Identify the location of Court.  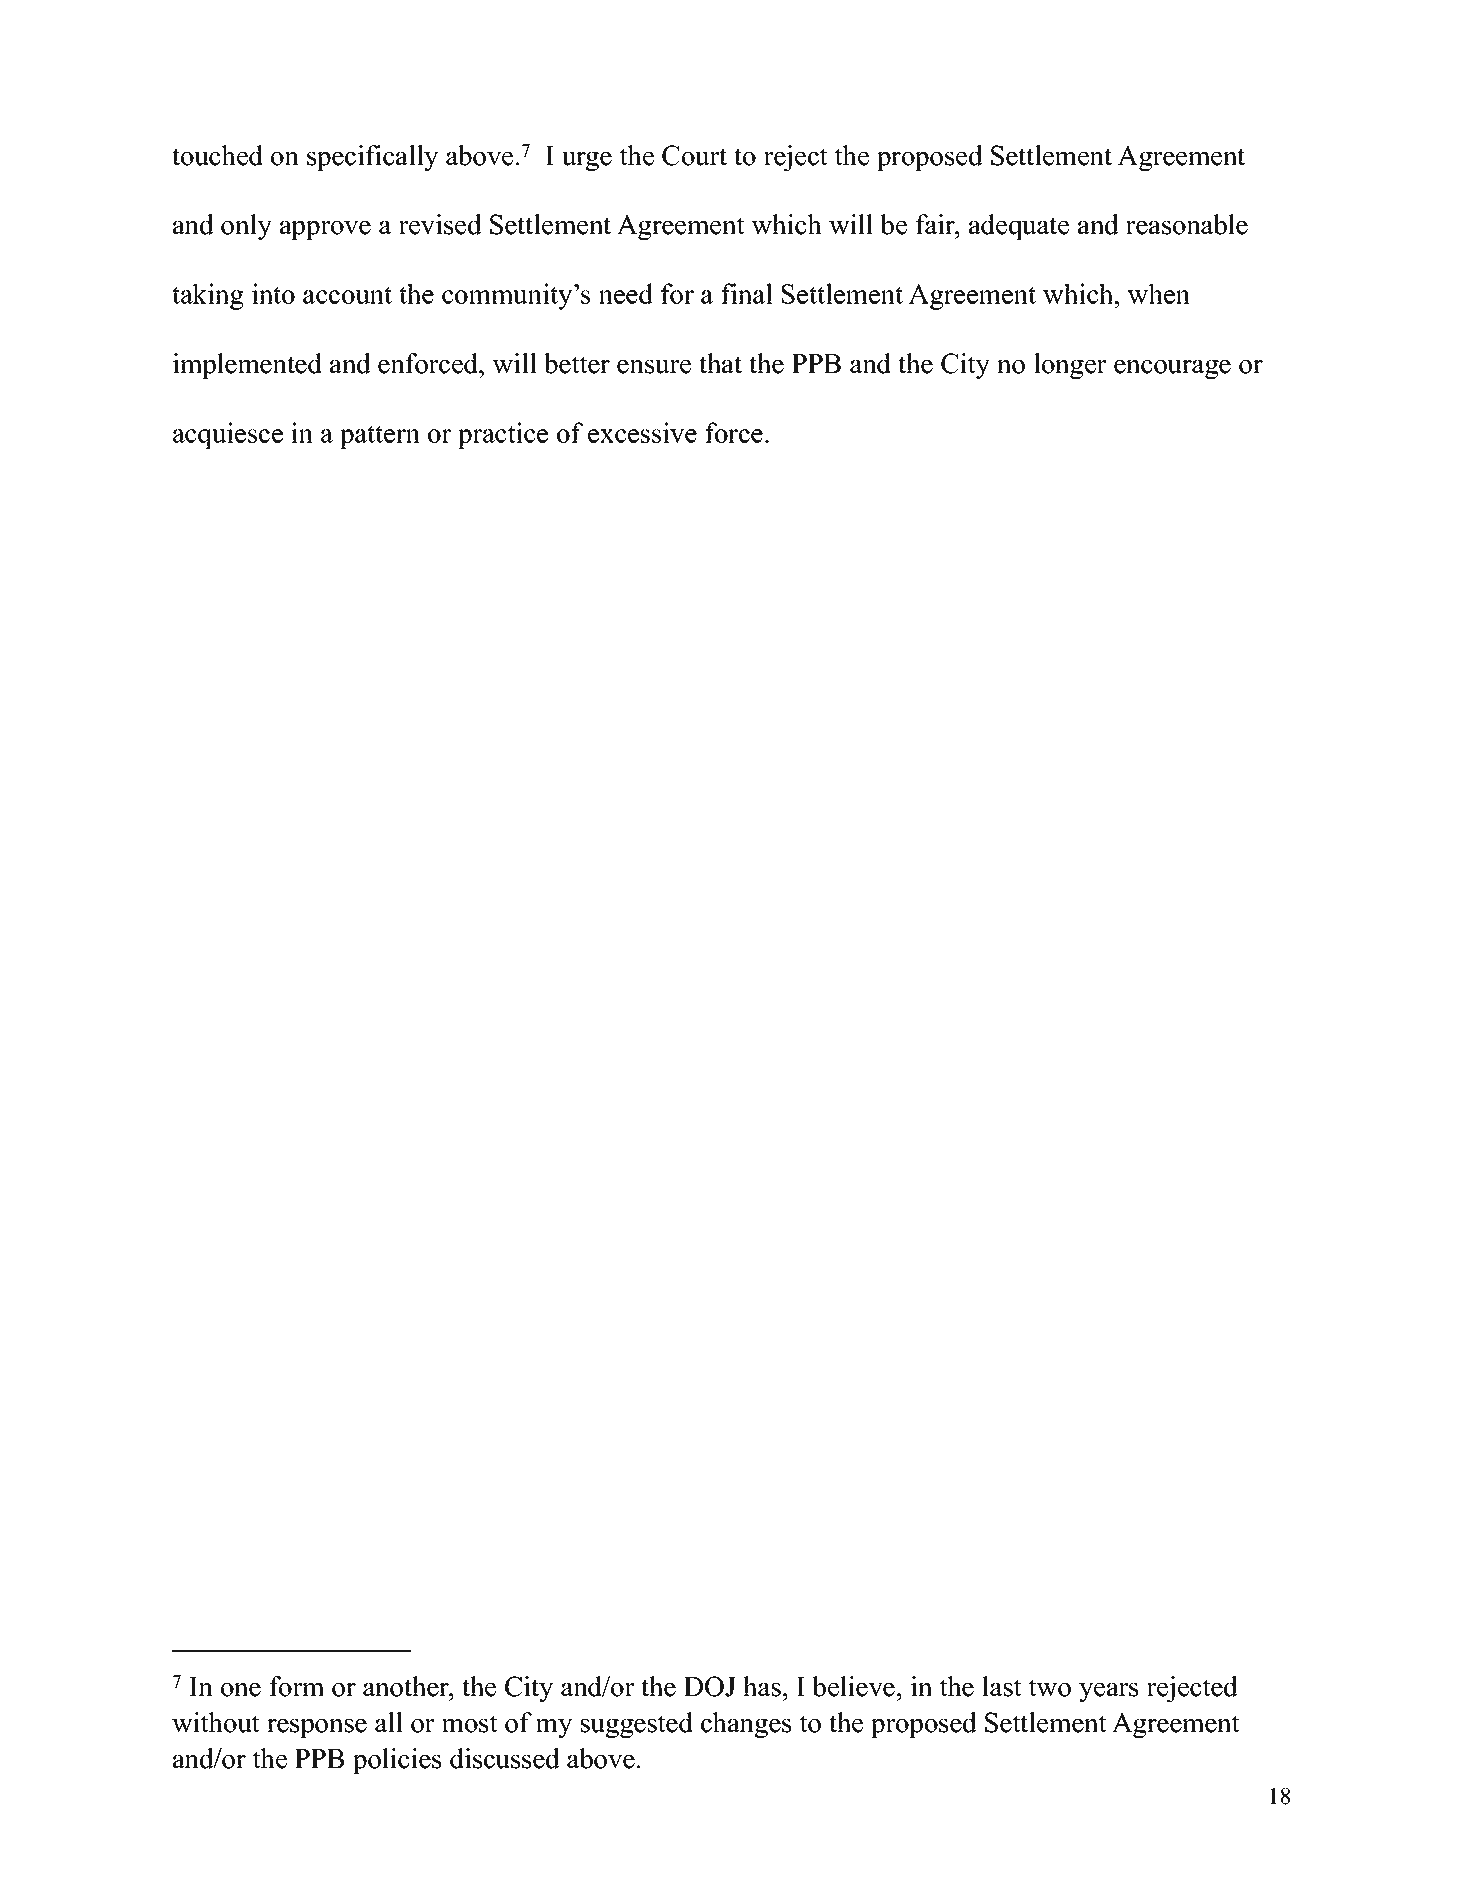
(694, 155).
